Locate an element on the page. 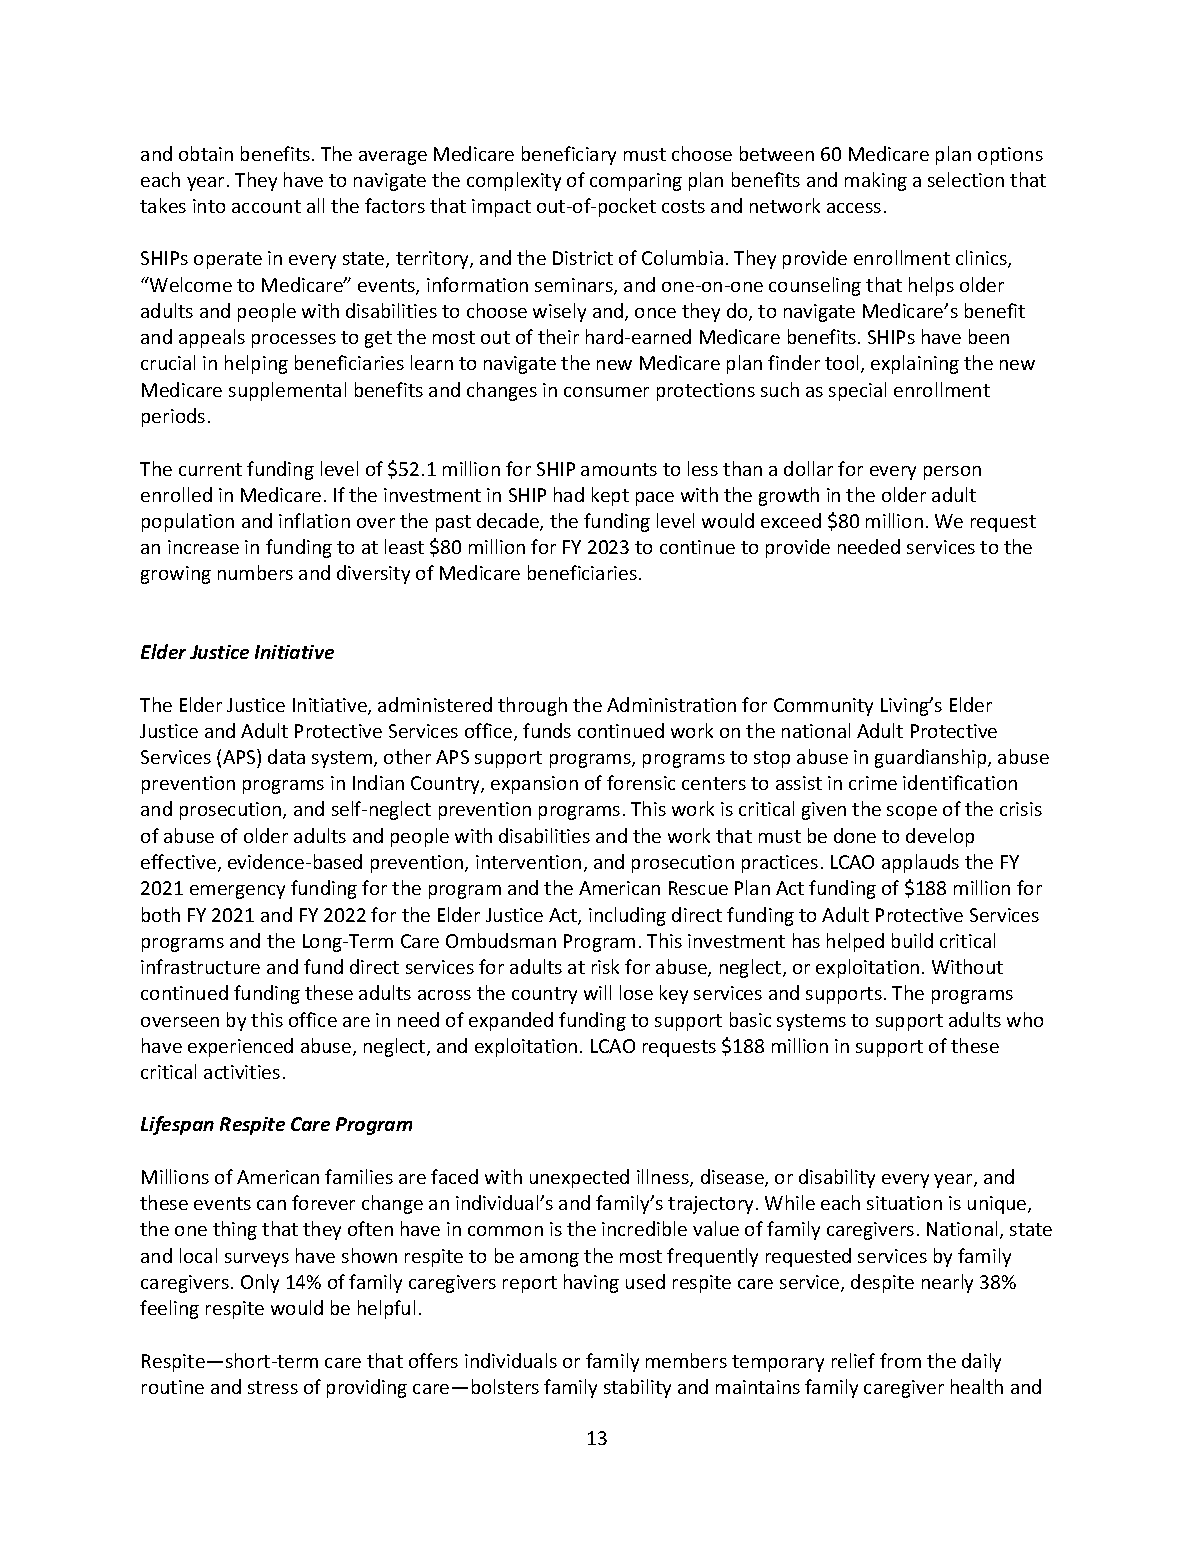  who is located at coordinates (1025, 1019).
